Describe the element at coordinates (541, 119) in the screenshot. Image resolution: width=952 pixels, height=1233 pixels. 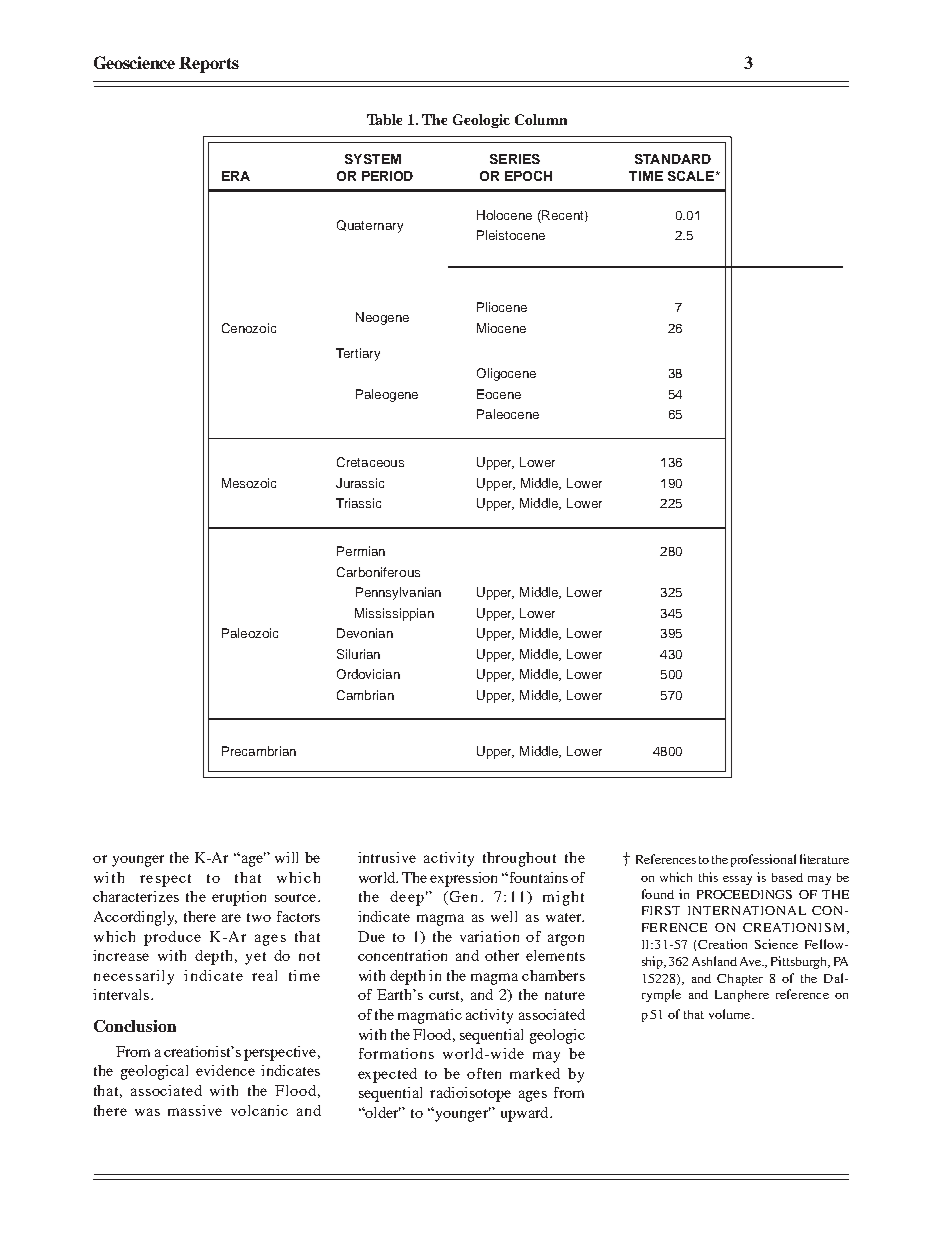
I see `Column` at that location.
